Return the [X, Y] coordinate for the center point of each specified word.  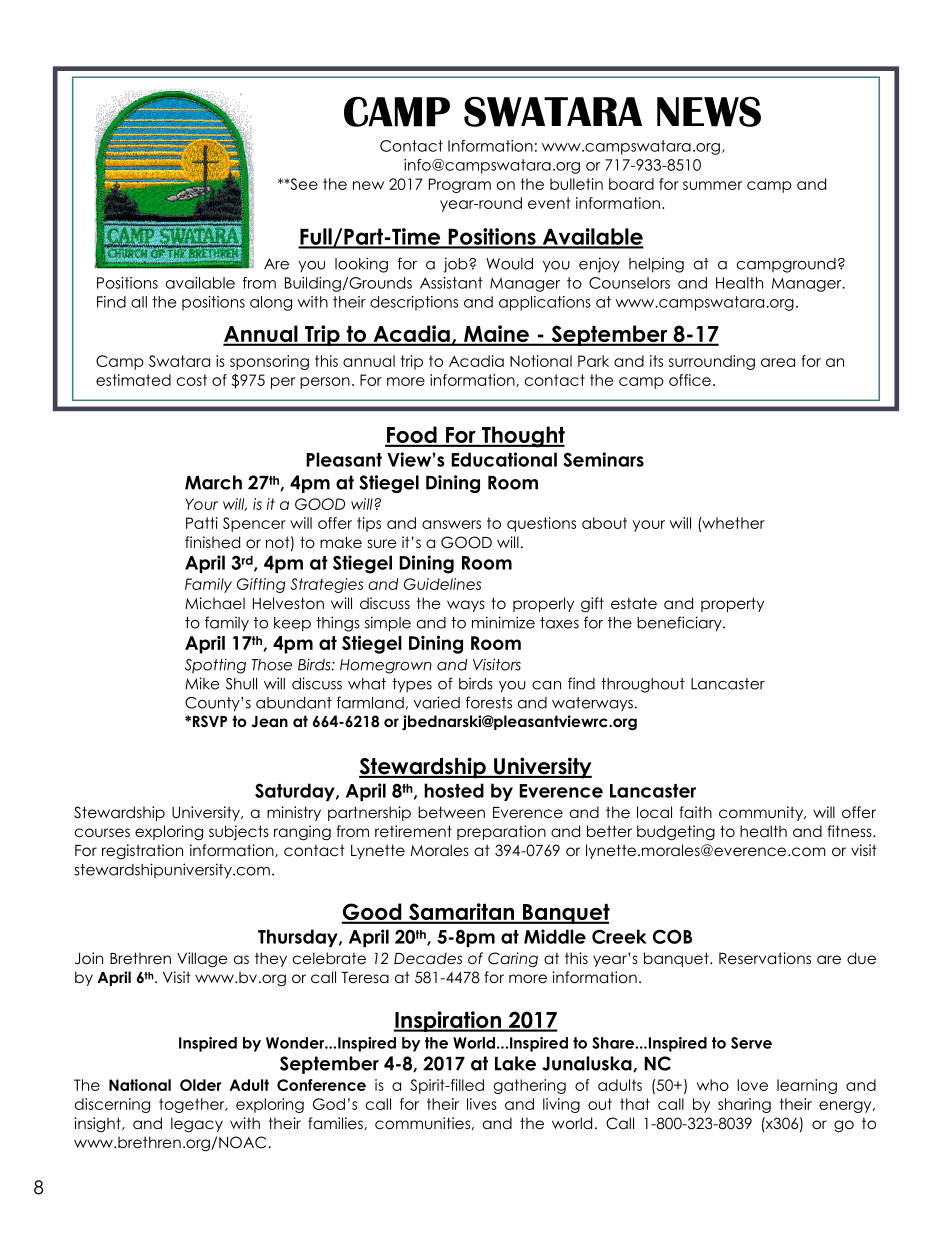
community [762, 813]
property [732, 604]
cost [192, 380]
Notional [541, 361]
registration [142, 851]
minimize [503, 622]
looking [361, 265]
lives [482, 1104]
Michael [215, 603]
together [193, 1105]
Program [460, 185]
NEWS [709, 111]
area [778, 362]
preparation [501, 832]
